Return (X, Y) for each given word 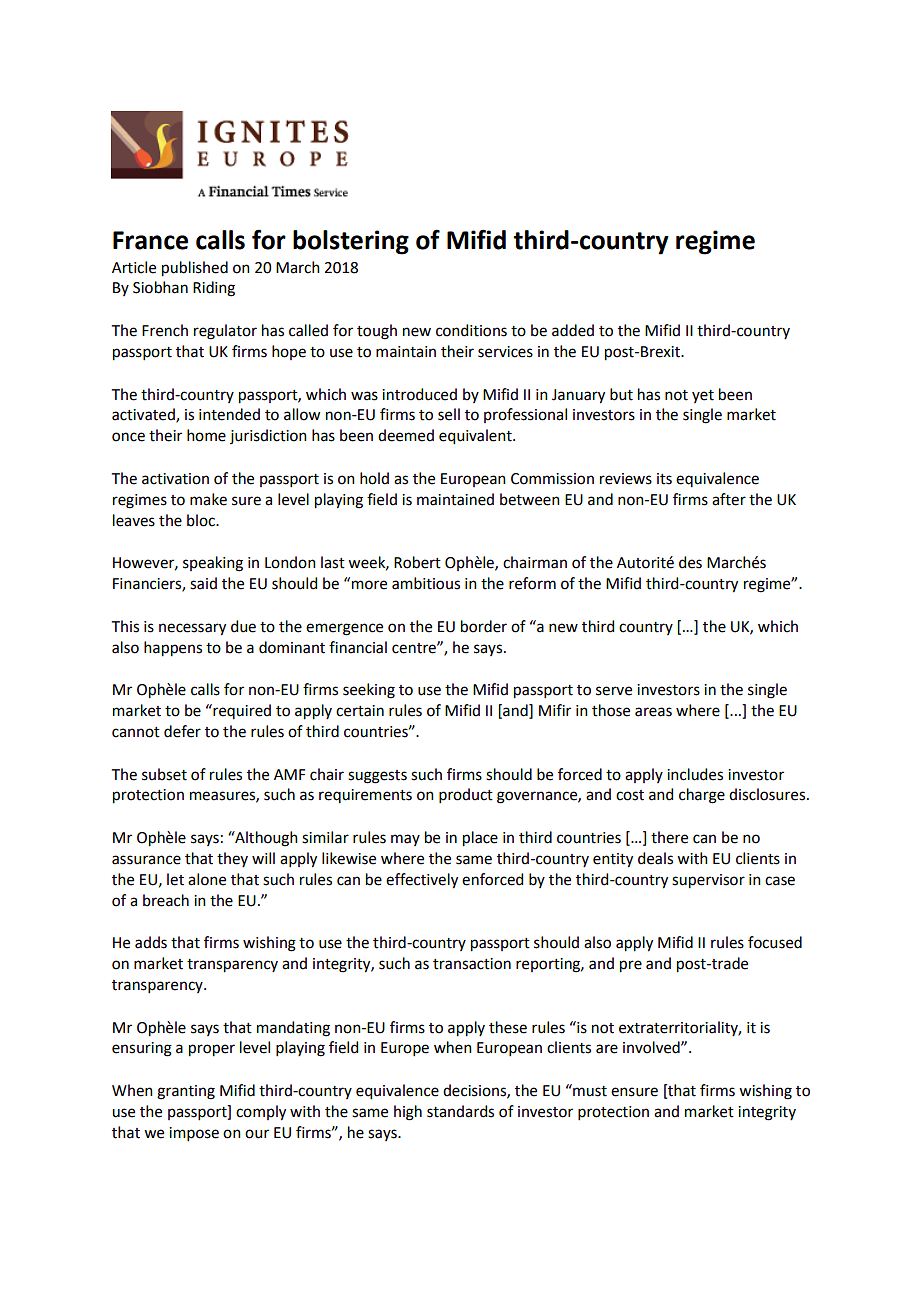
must (589, 1090)
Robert (417, 562)
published (195, 269)
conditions (471, 330)
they (232, 859)
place (480, 839)
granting (186, 1092)
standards (460, 1111)
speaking (213, 564)
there (669, 837)
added (573, 330)
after (729, 499)
